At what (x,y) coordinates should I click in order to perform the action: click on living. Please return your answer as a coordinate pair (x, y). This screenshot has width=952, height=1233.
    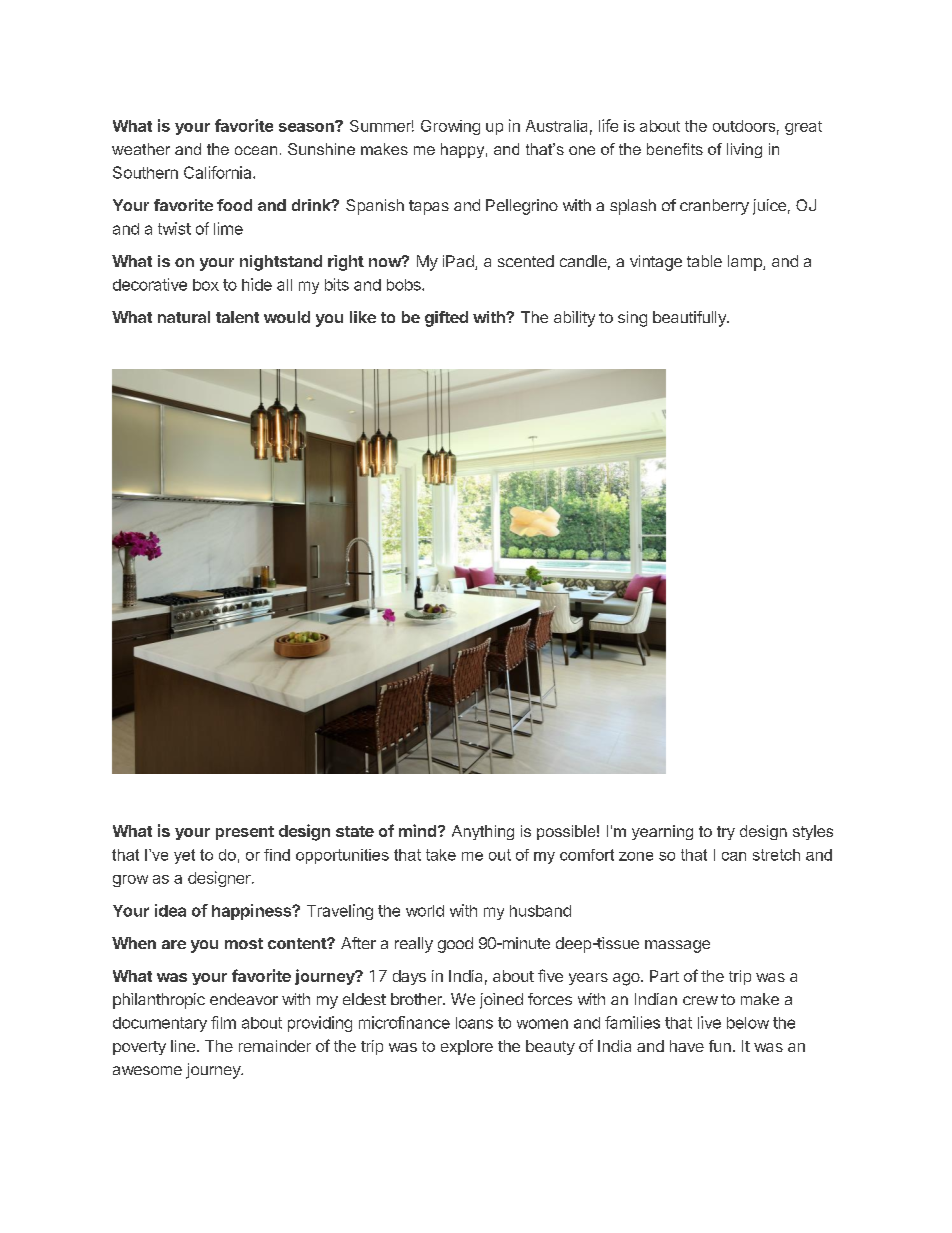
    Looking at the image, I should click on (744, 150).
